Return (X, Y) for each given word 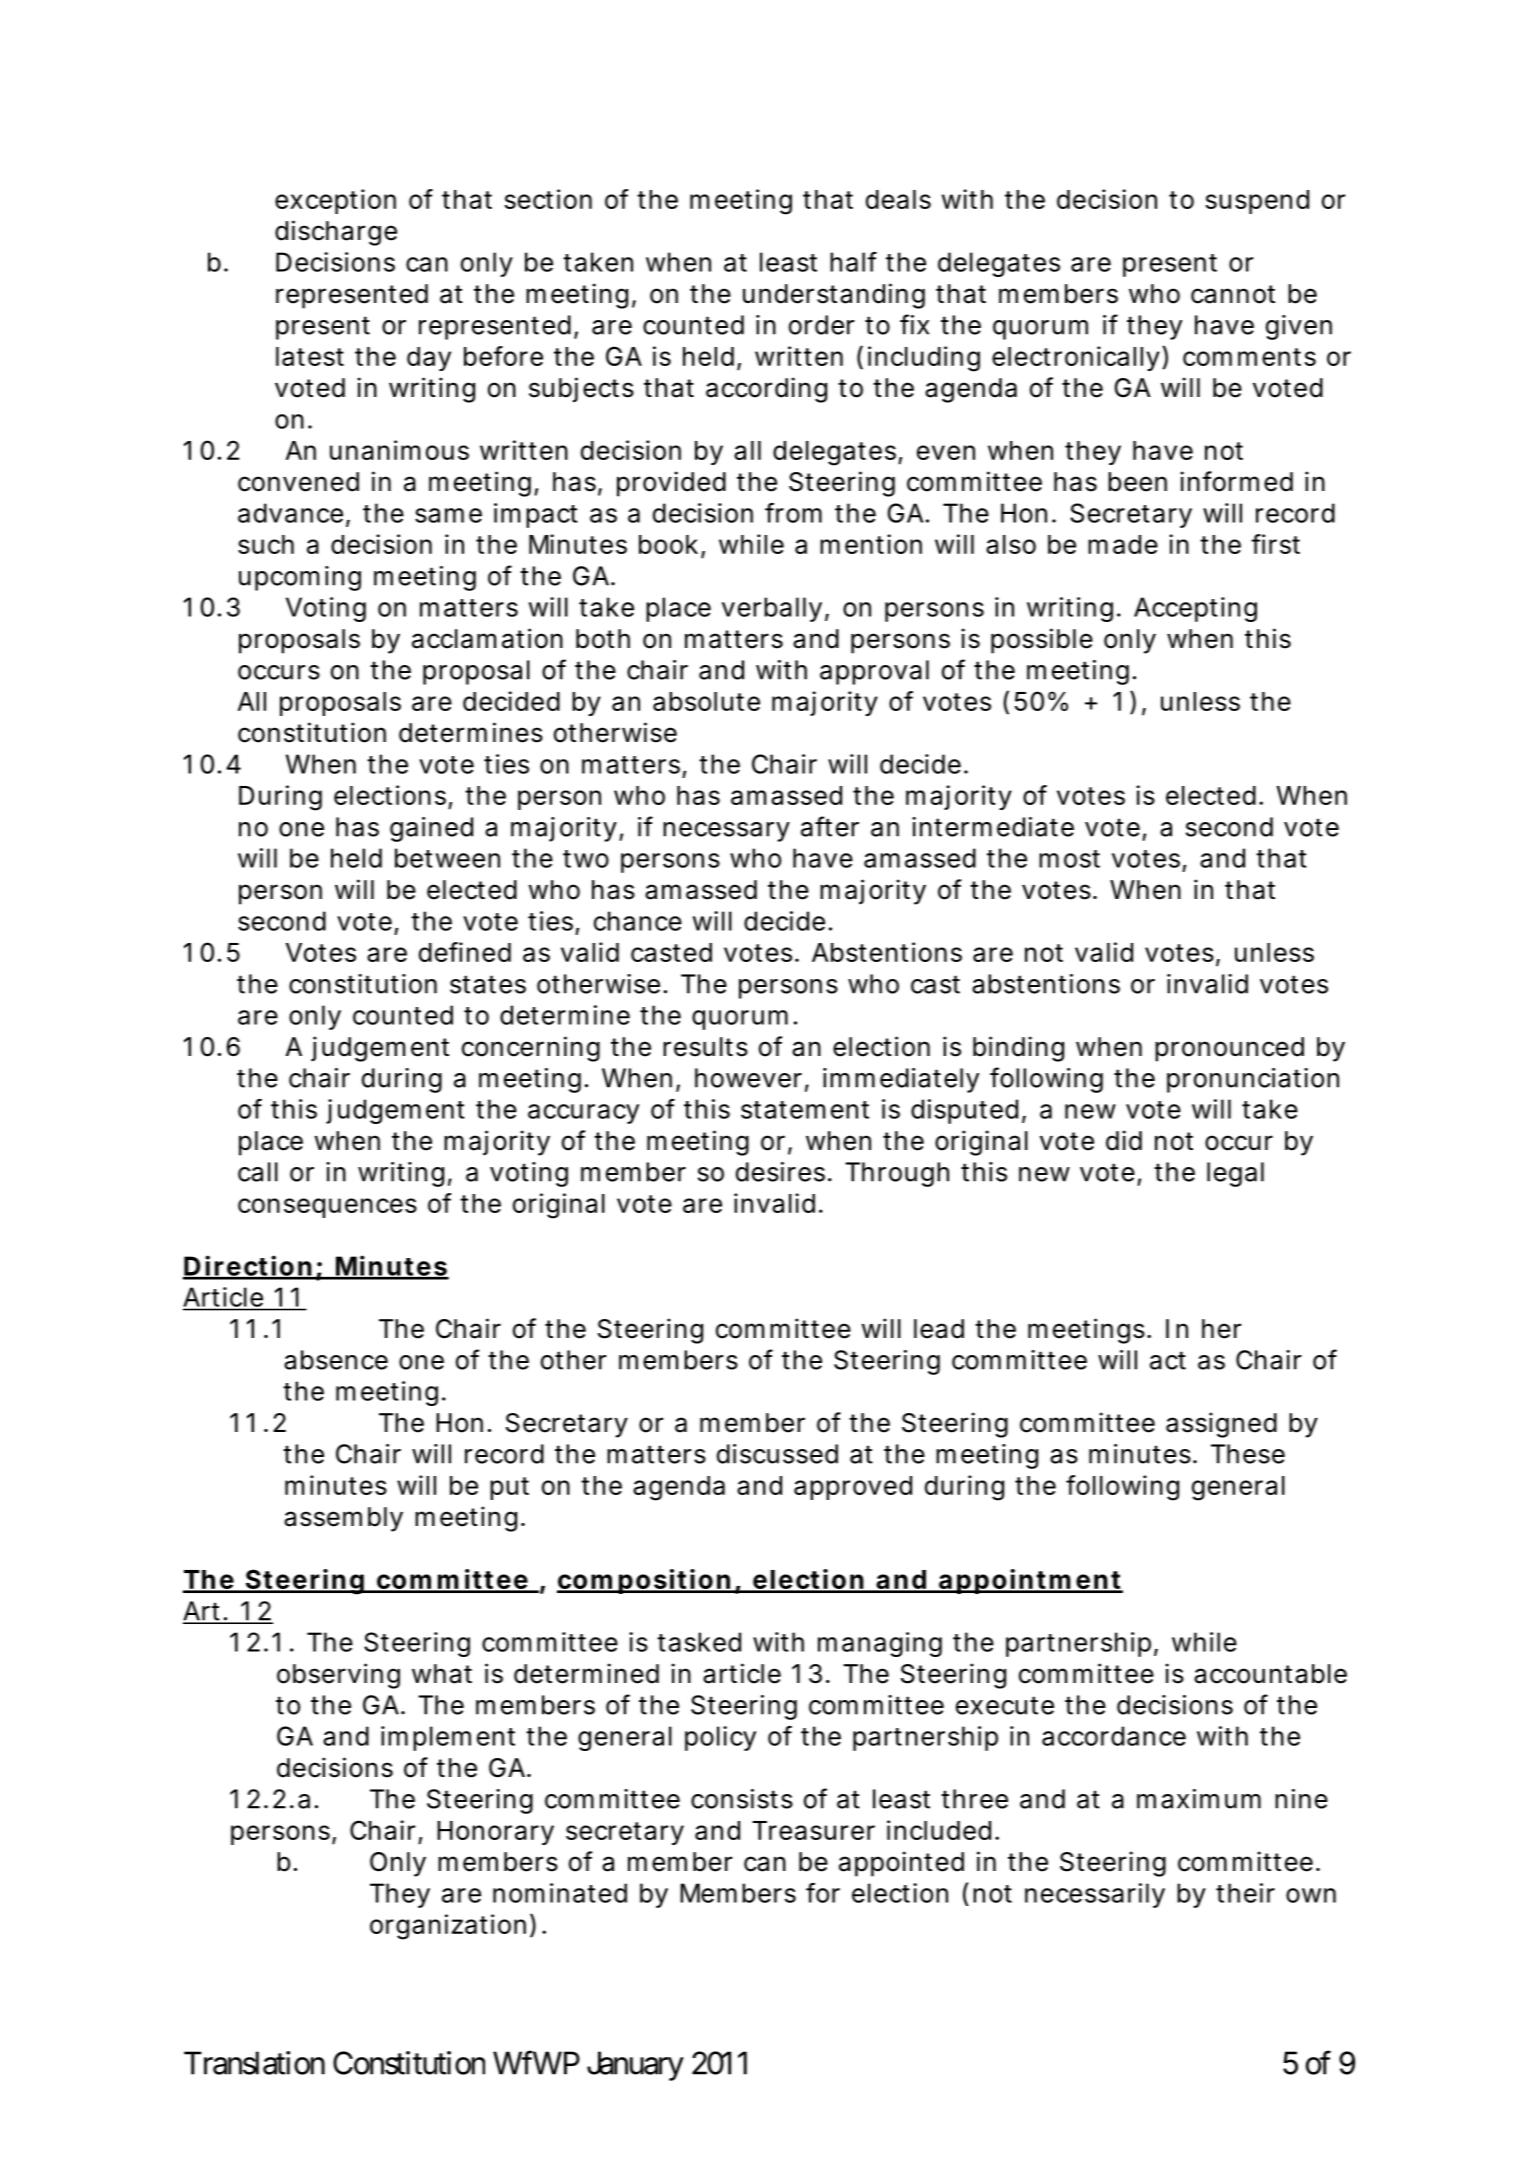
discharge (336, 233)
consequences (327, 1208)
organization (448, 1927)
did (1124, 1140)
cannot (1233, 294)
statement (805, 1110)
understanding (834, 296)
